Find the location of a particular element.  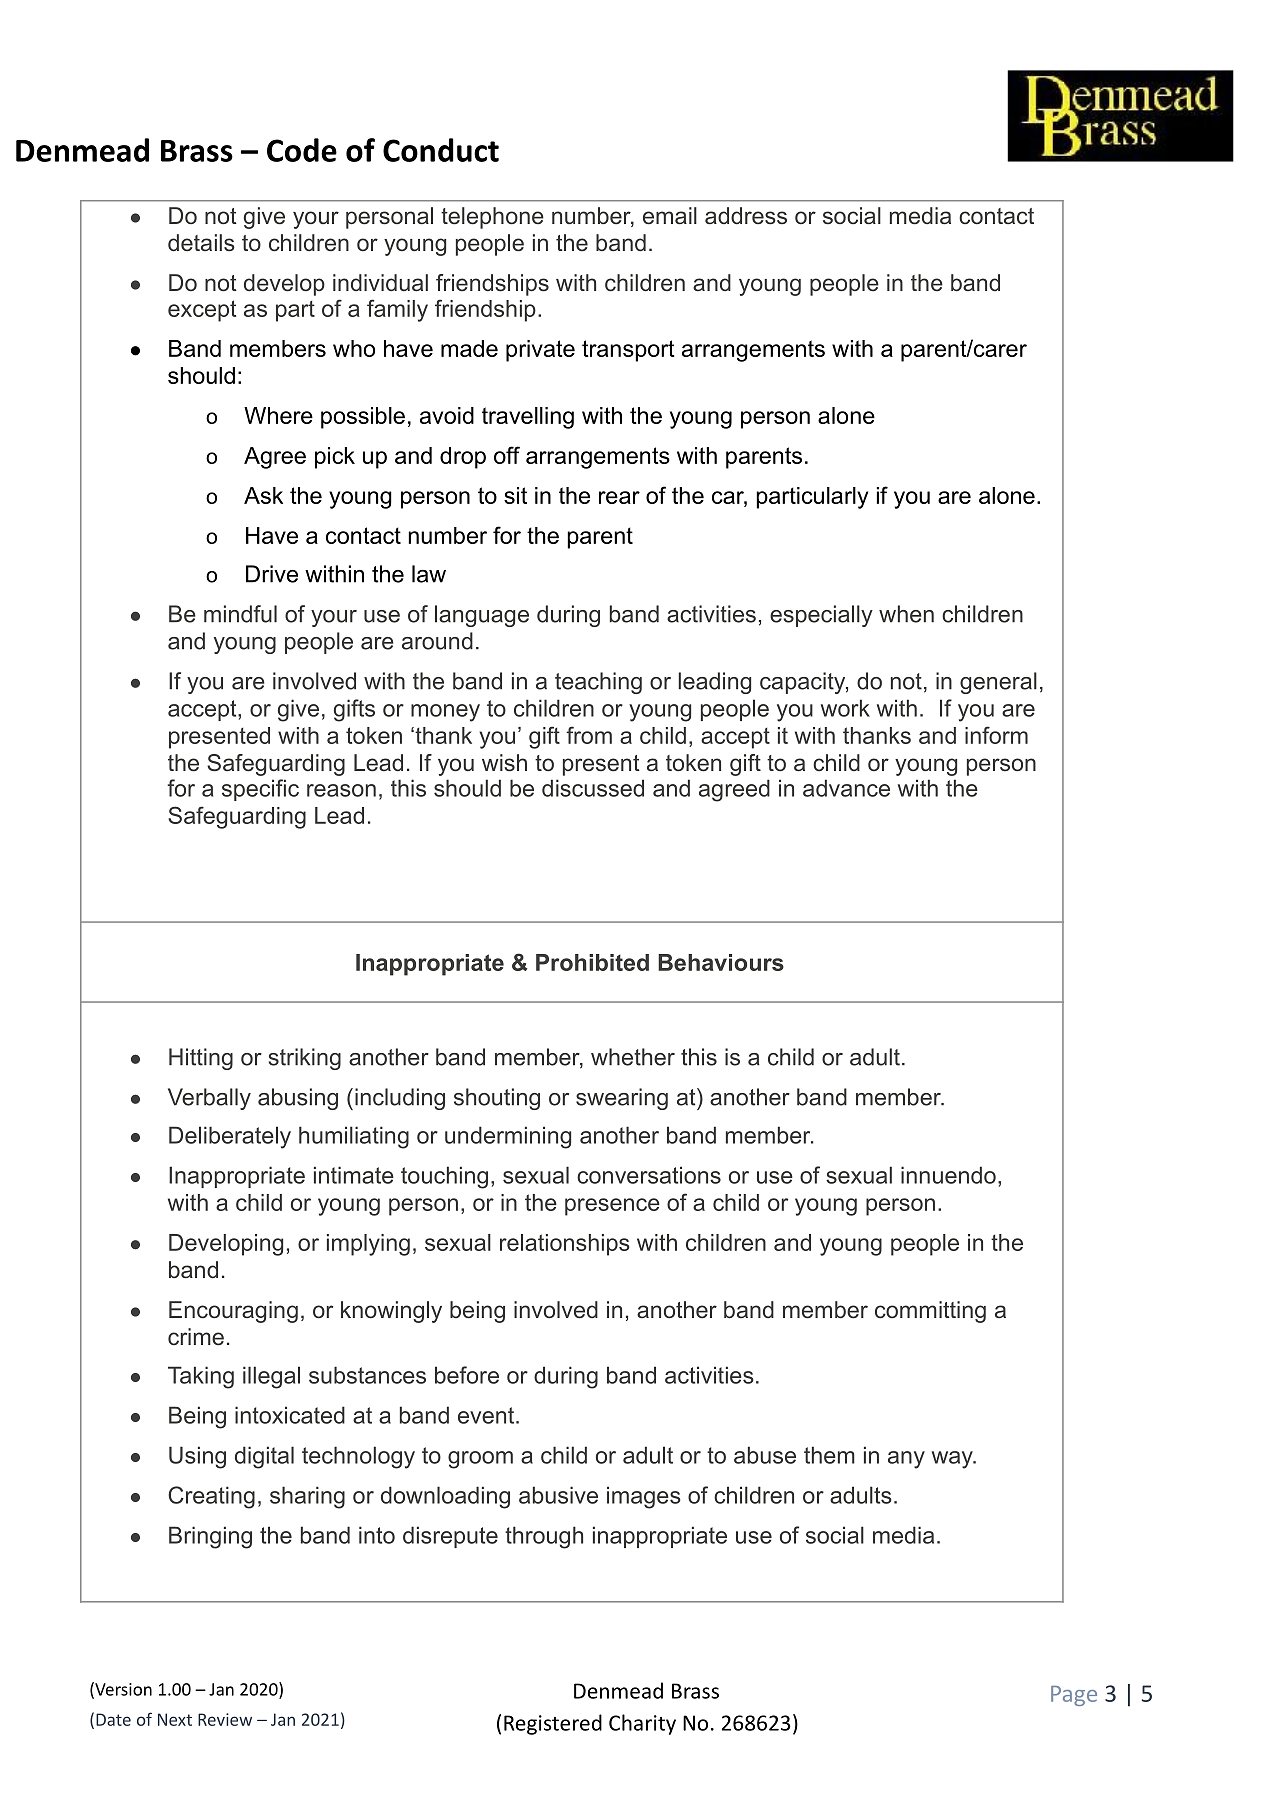

general is located at coordinates (998, 683).
